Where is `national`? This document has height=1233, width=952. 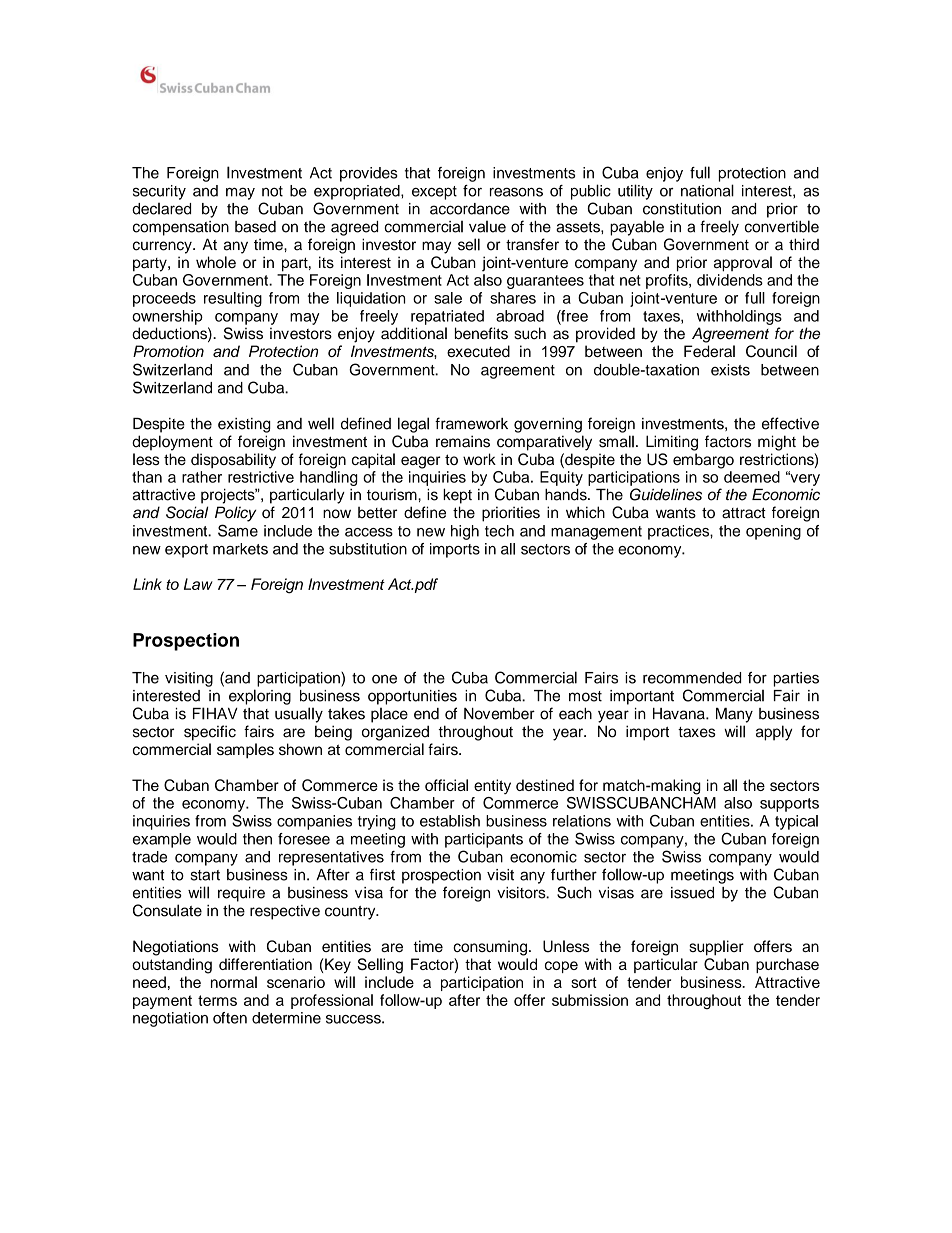 national is located at coordinates (707, 190).
